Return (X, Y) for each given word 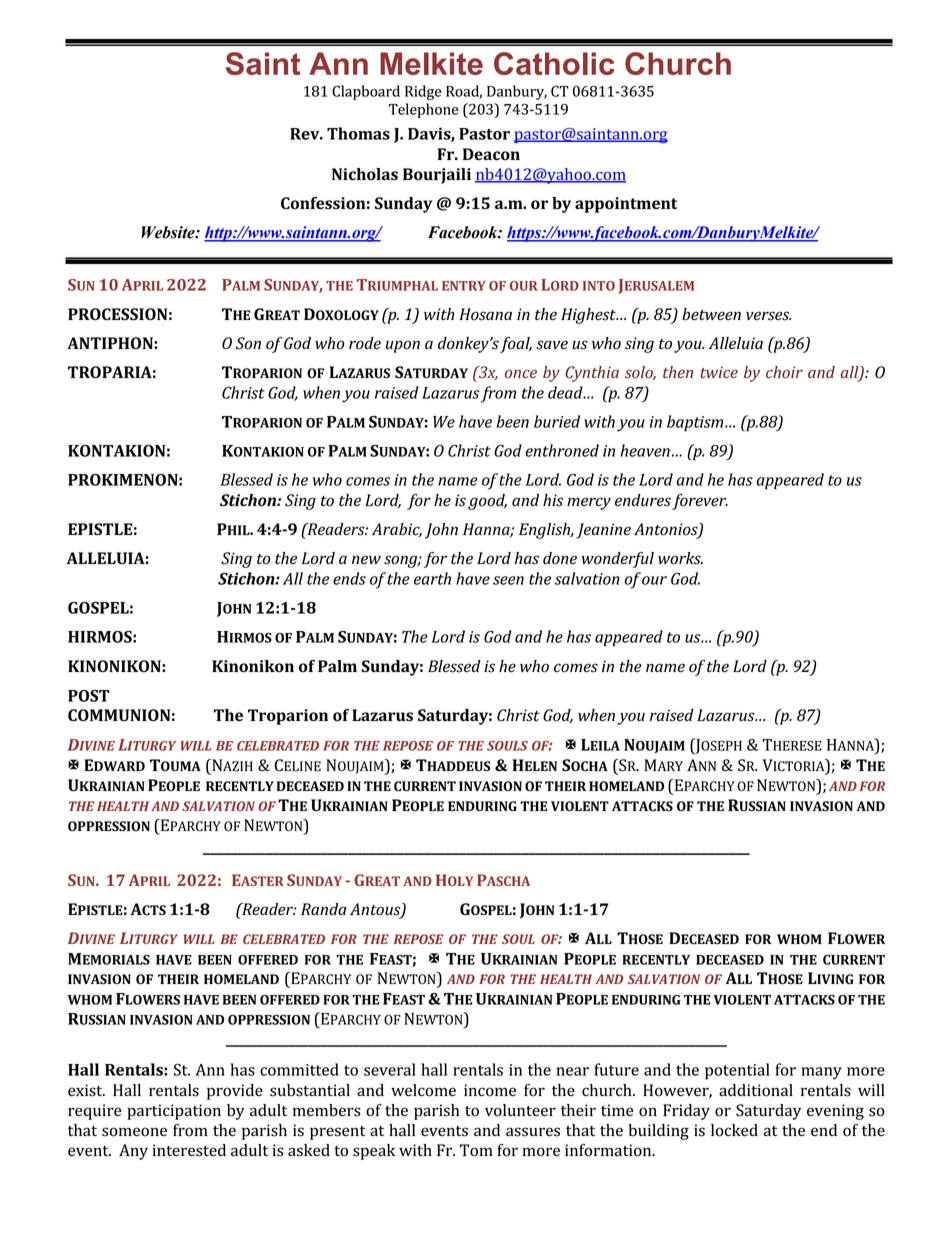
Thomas (358, 133)
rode (365, 343)
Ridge (423, 92)
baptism (696, 423)
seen (508, 580)
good (487, 502)
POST (88, 696)
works (680, 558)
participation (174, 1112)
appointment (626, 205)
